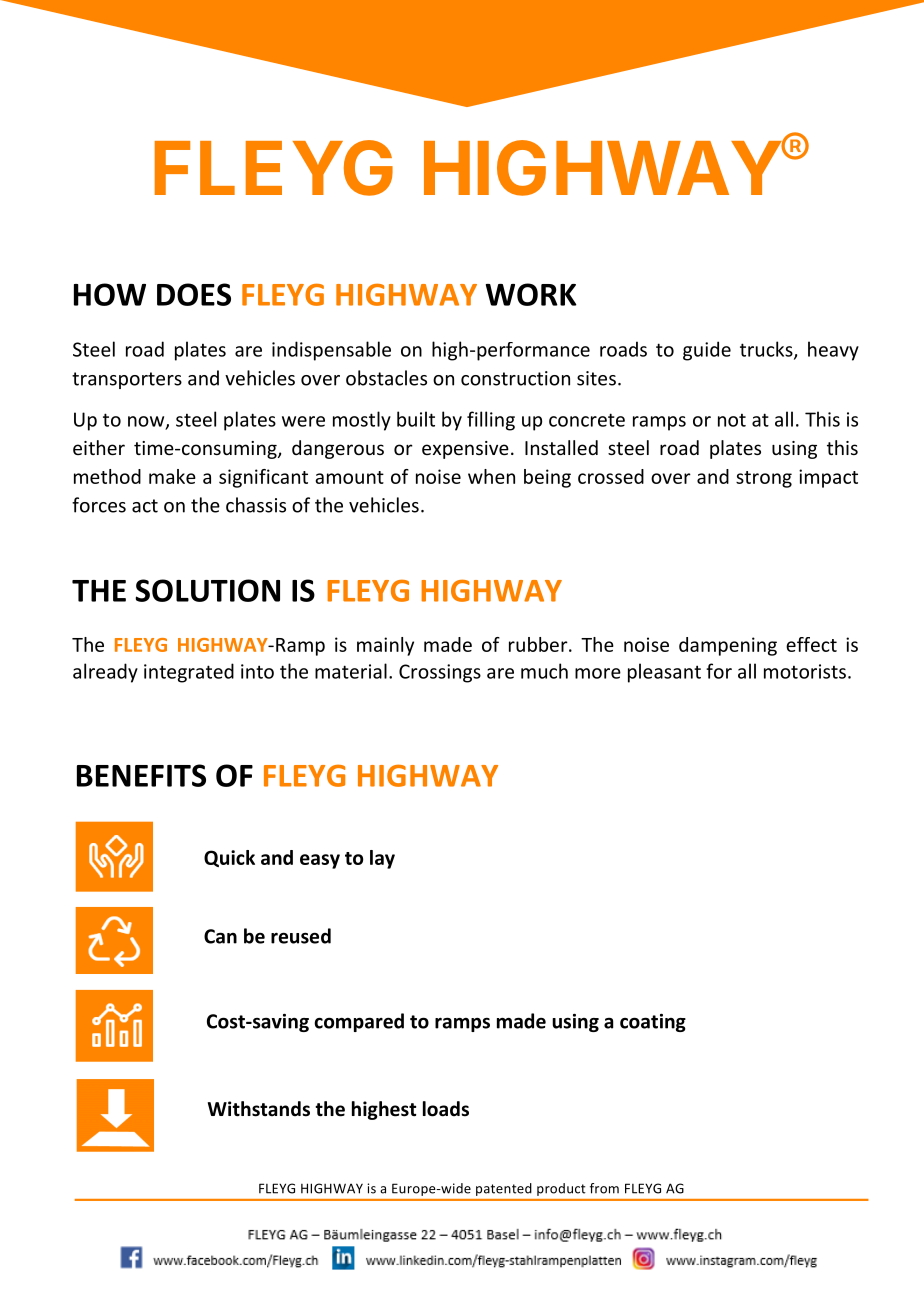 Image resolution: width=924 pixels, height=1308 pixels. What do you see at coordinates (229, 858) in the screenshot?
I see `Quick` at bounding box center [229, 858].
